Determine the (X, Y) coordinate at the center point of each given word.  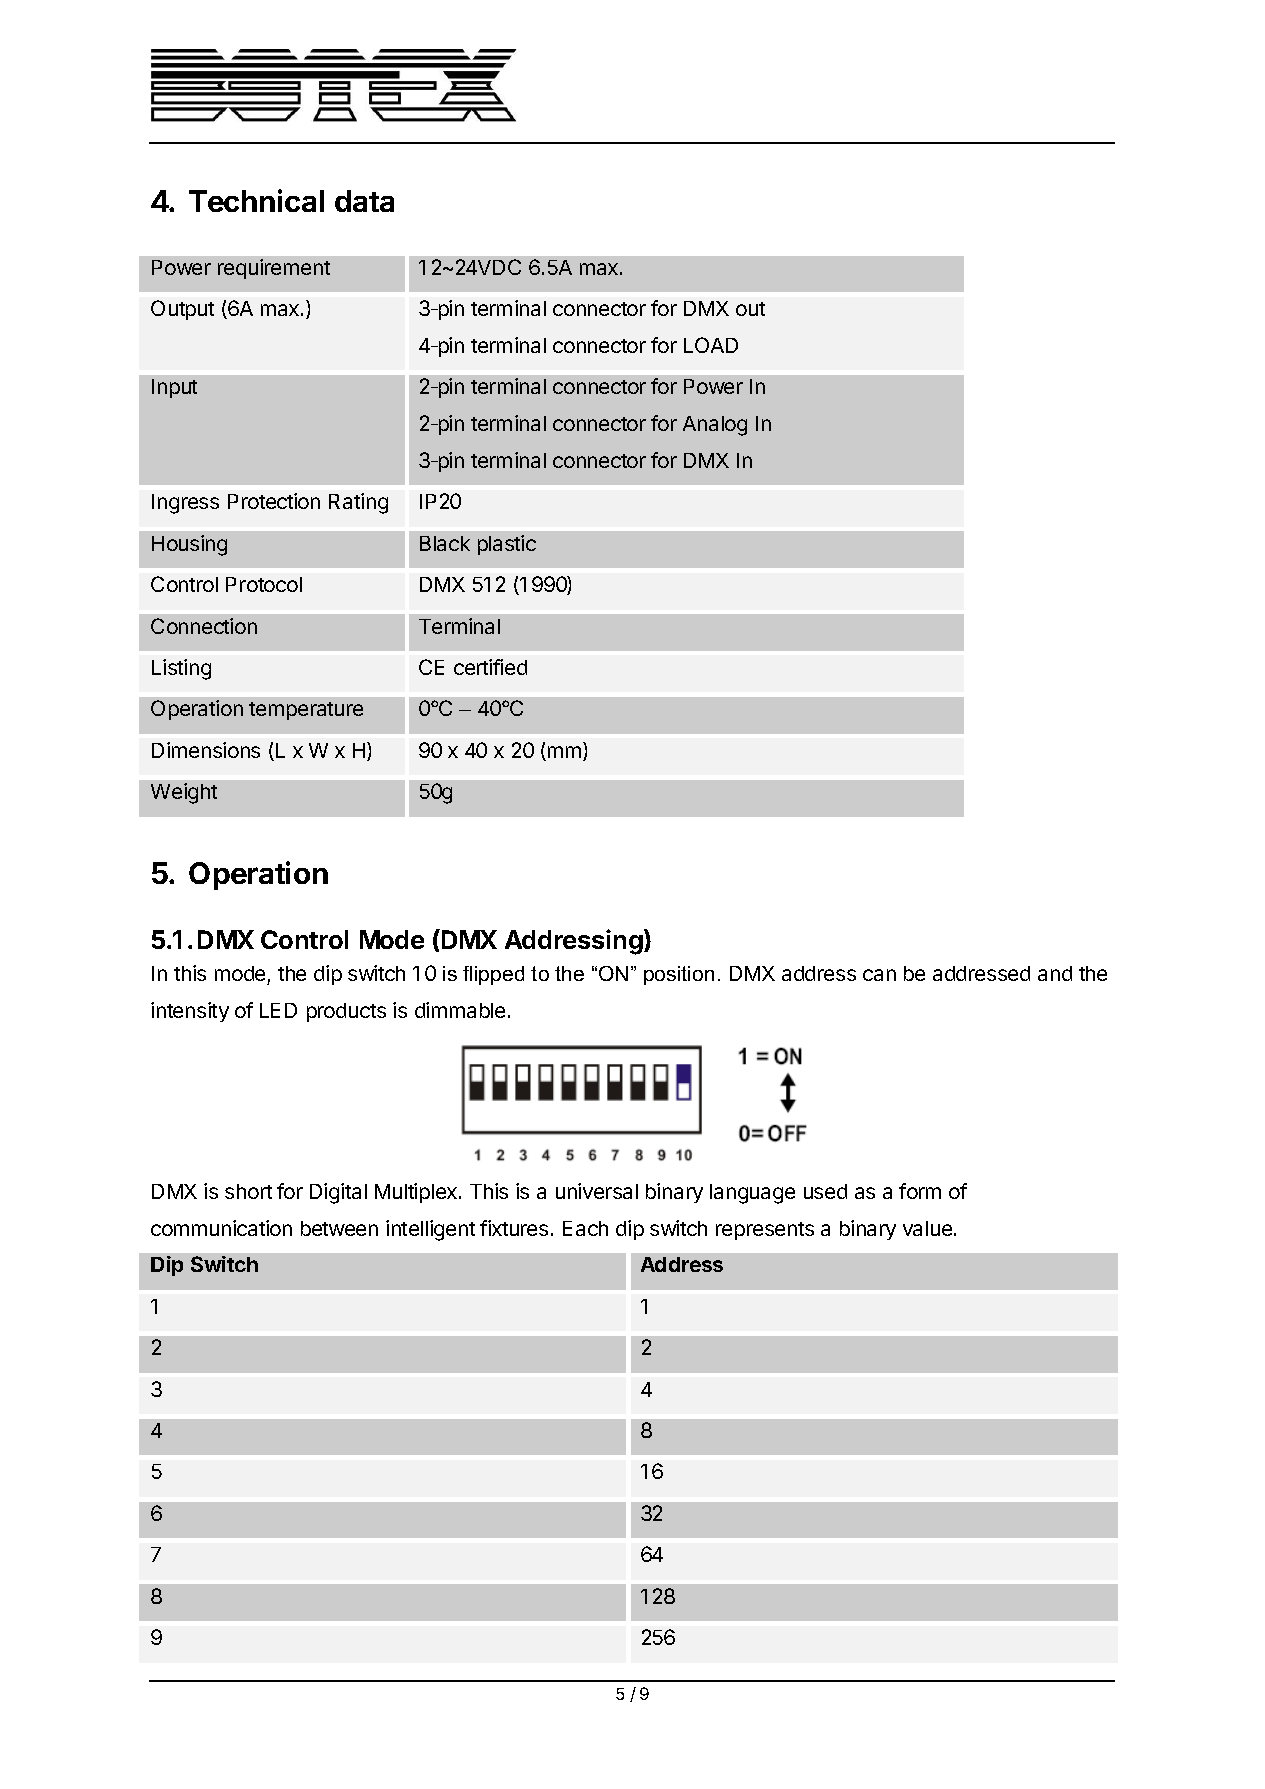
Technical (256, 200)
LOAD (711, 345)
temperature (306, 711)
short (248, 1191)
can (879, 975)
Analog (715, 426)
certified (490, 667)
